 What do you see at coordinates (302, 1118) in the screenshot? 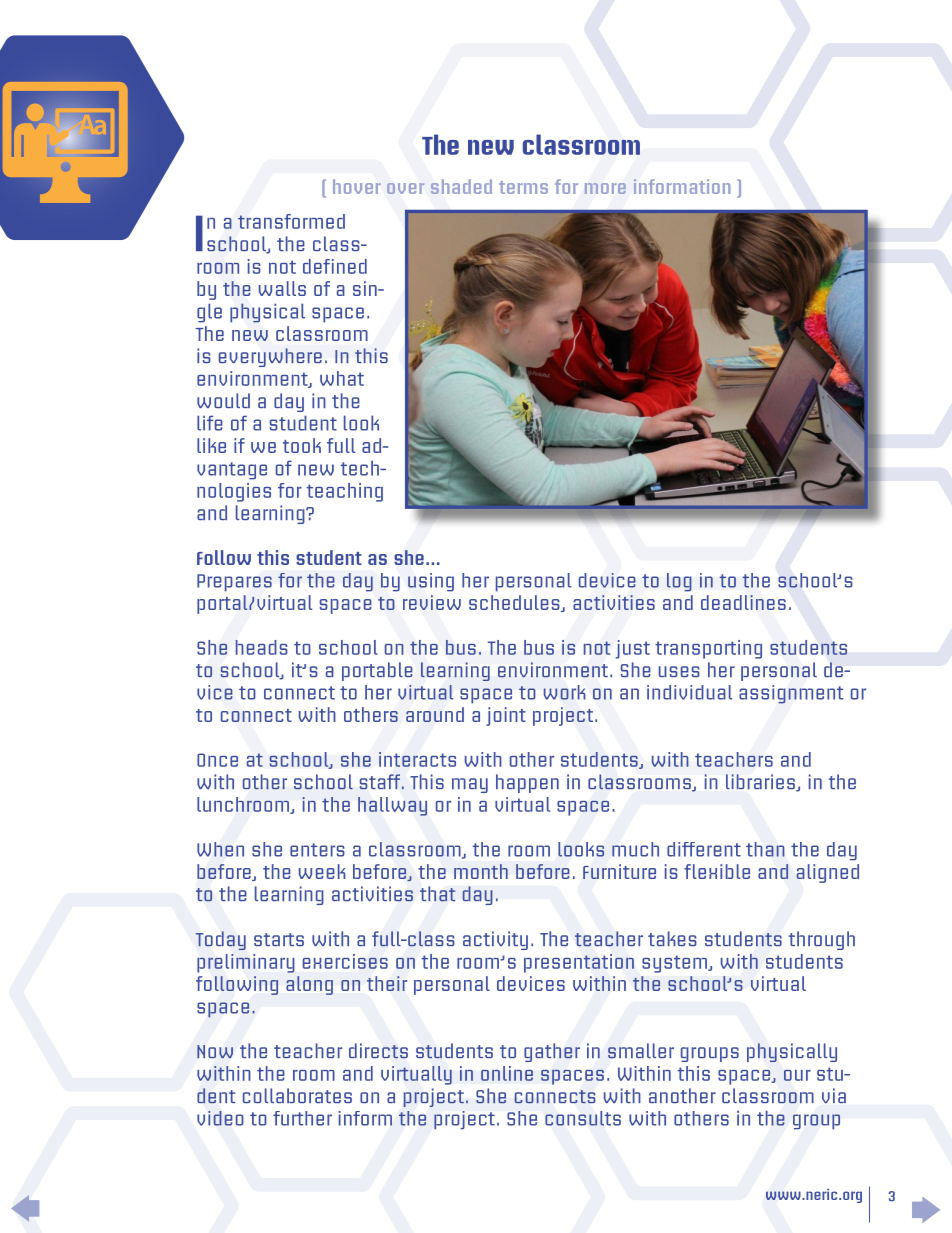
I see `further` at bounding box center [302, 1118].
